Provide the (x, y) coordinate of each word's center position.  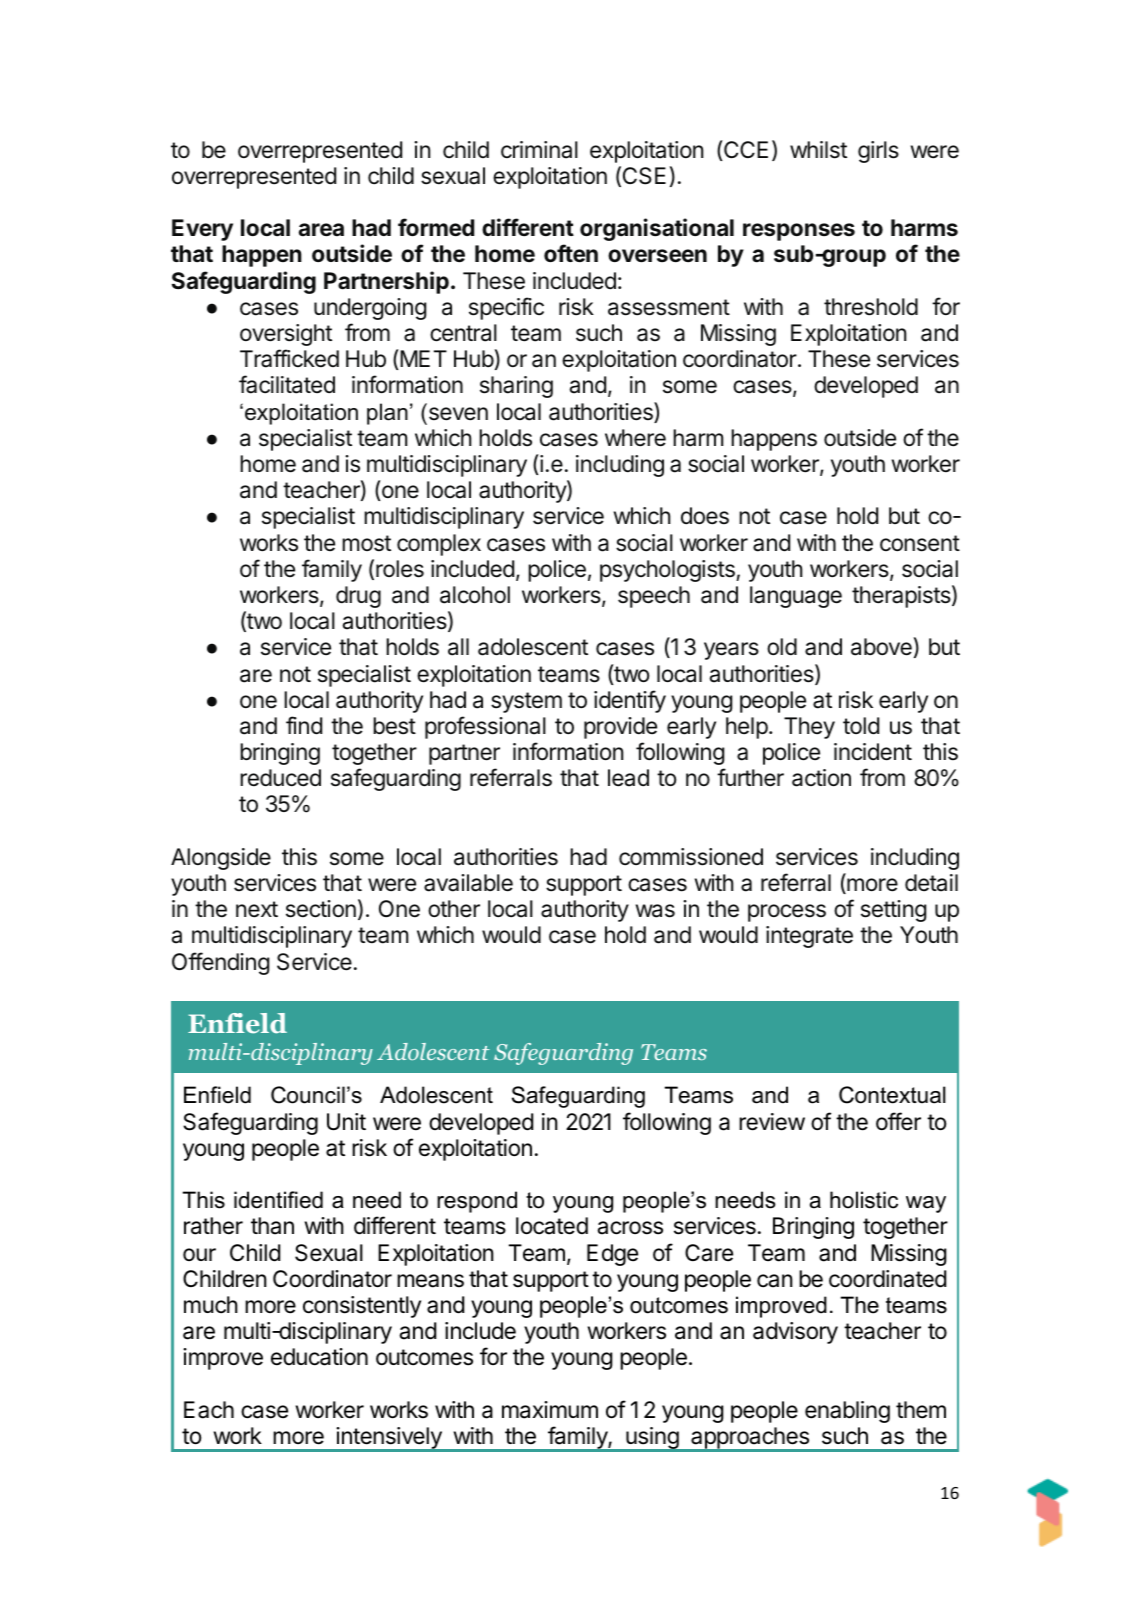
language (796, 597)
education (319, 1357)
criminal (539, 150)
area (321, 230)
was (655, 911)
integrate (809, 937)
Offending (221, 963)
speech (654, 597)
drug (358, 597)
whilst (818, 150)
